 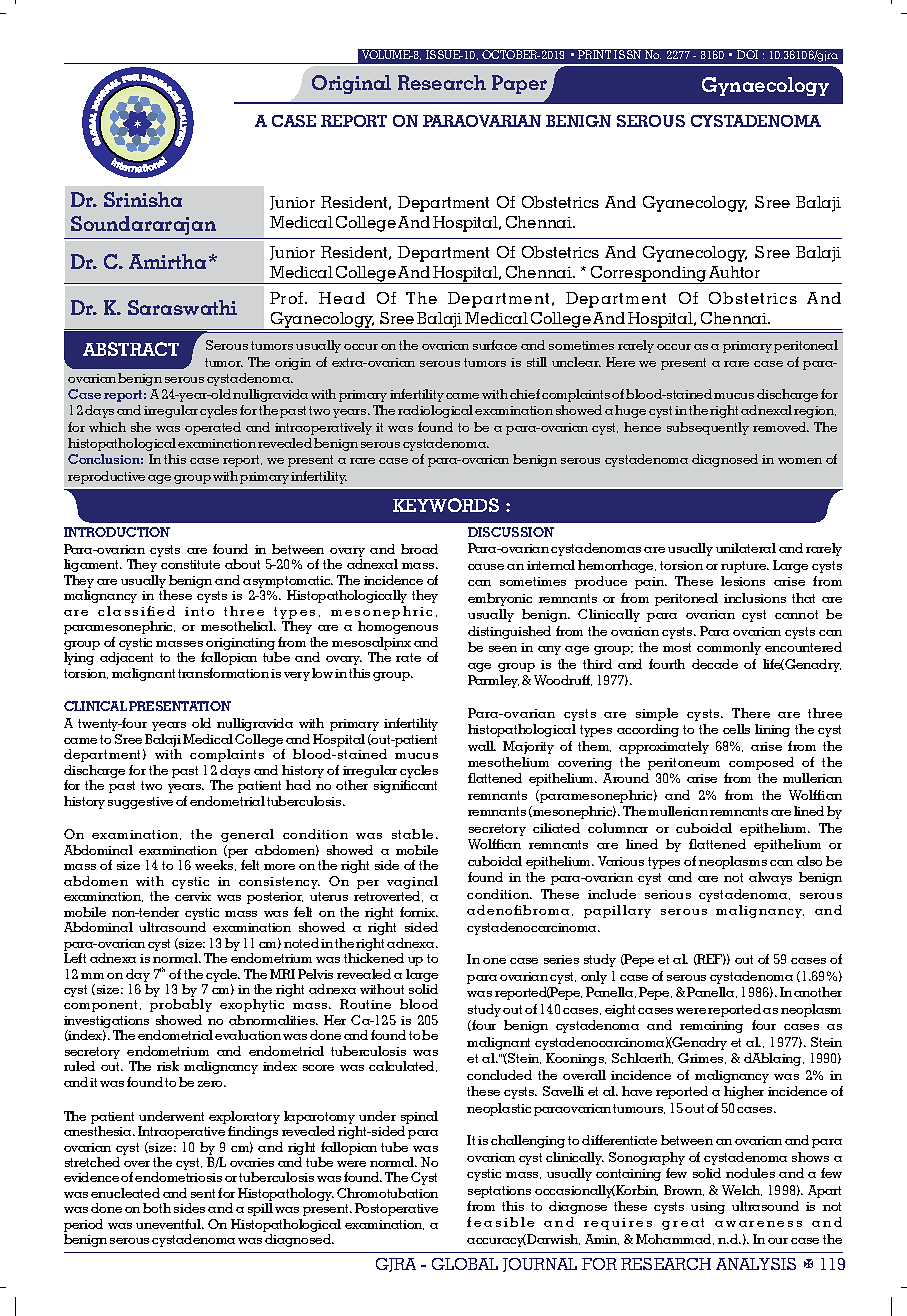 I want to click on Soundararajan, so click(x=143, y=225).
